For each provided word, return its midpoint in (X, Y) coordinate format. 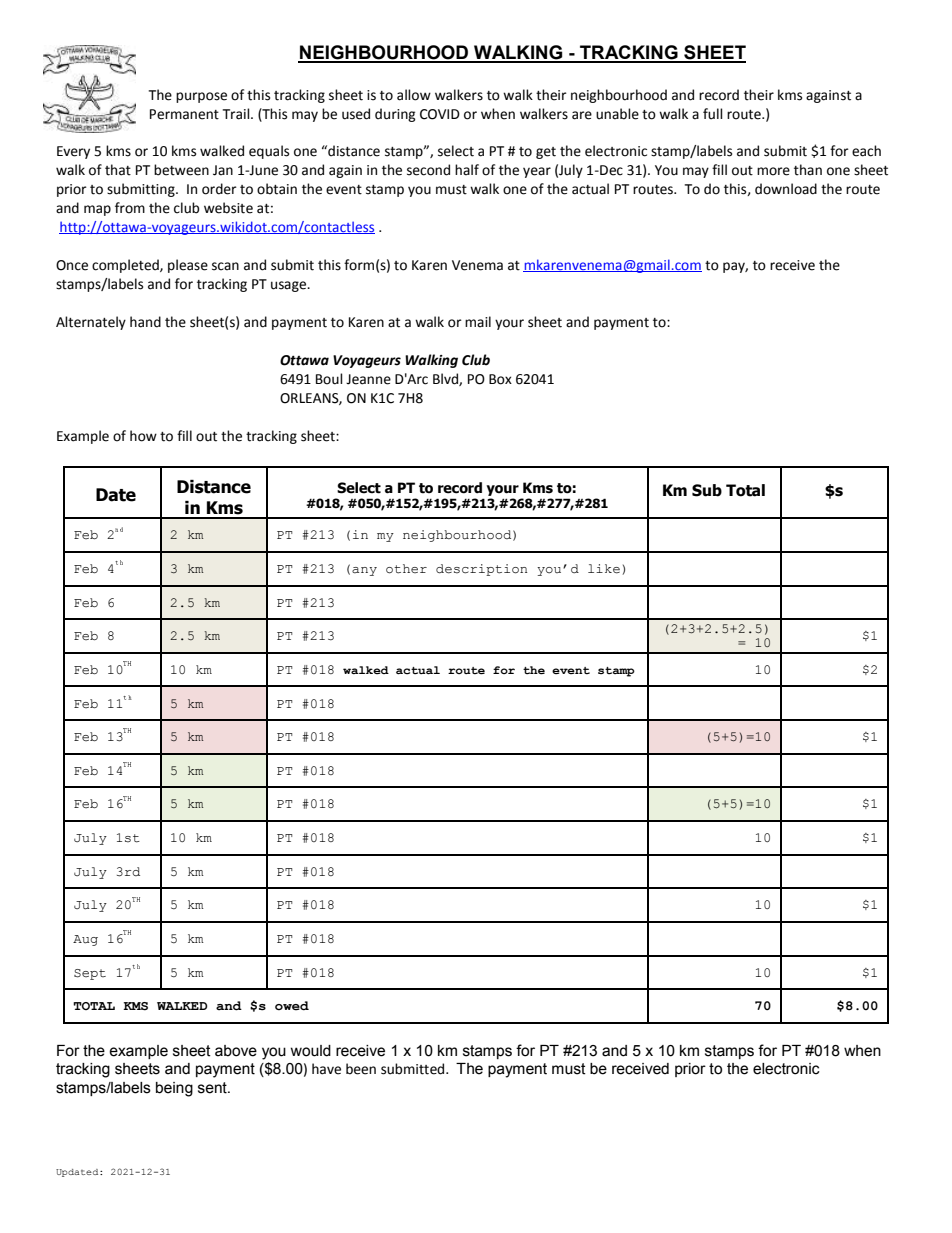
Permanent (184, 114)
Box (500, 379)
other (406, 569)
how (143, 436)
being (174, 1089)
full (713, 114)
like (604, 569)
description (481, 570)
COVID (440, 114)
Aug (85, 940)
